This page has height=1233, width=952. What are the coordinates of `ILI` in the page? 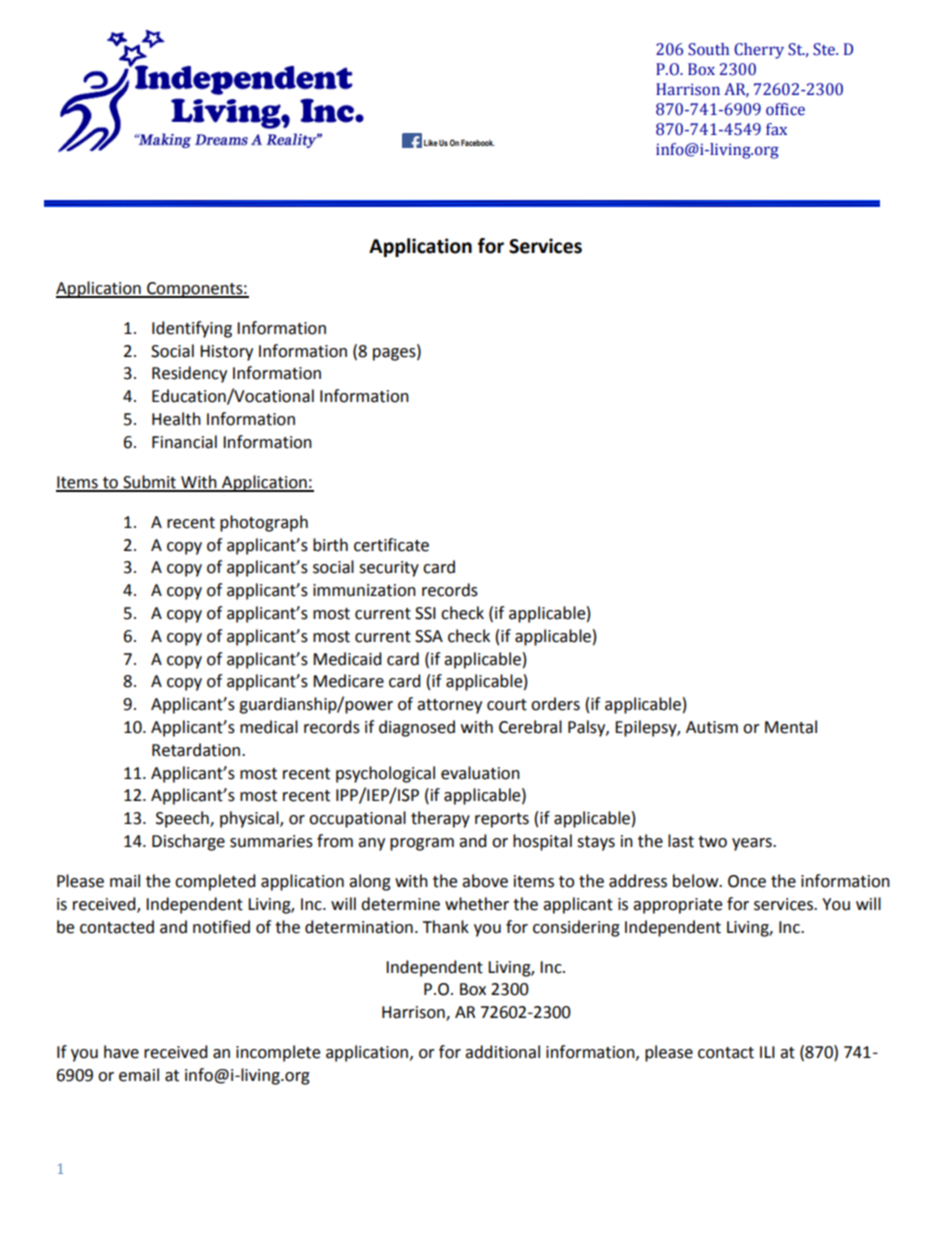 It's located at (767, 1052).
